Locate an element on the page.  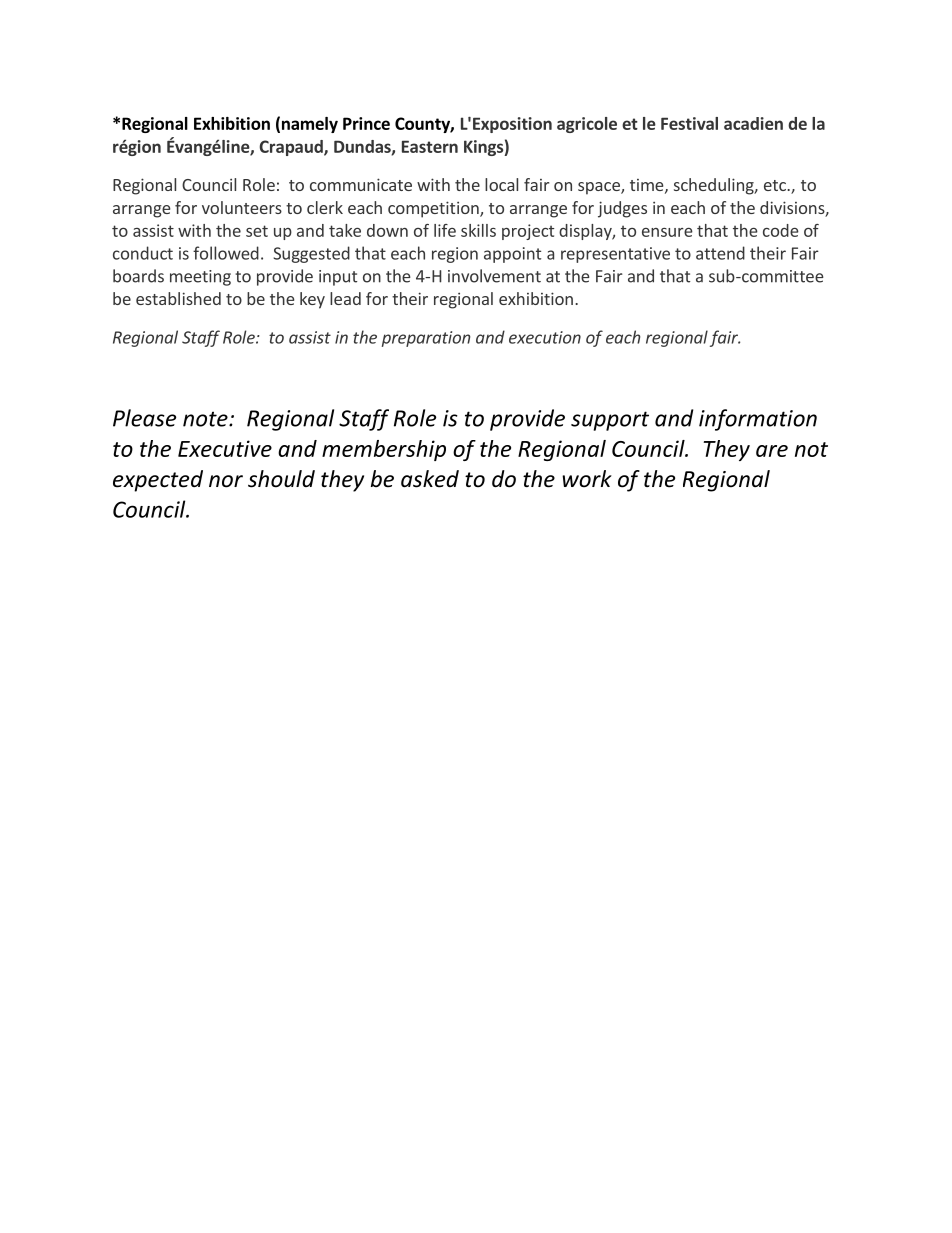
nor is located at coordinates (226, 481).
